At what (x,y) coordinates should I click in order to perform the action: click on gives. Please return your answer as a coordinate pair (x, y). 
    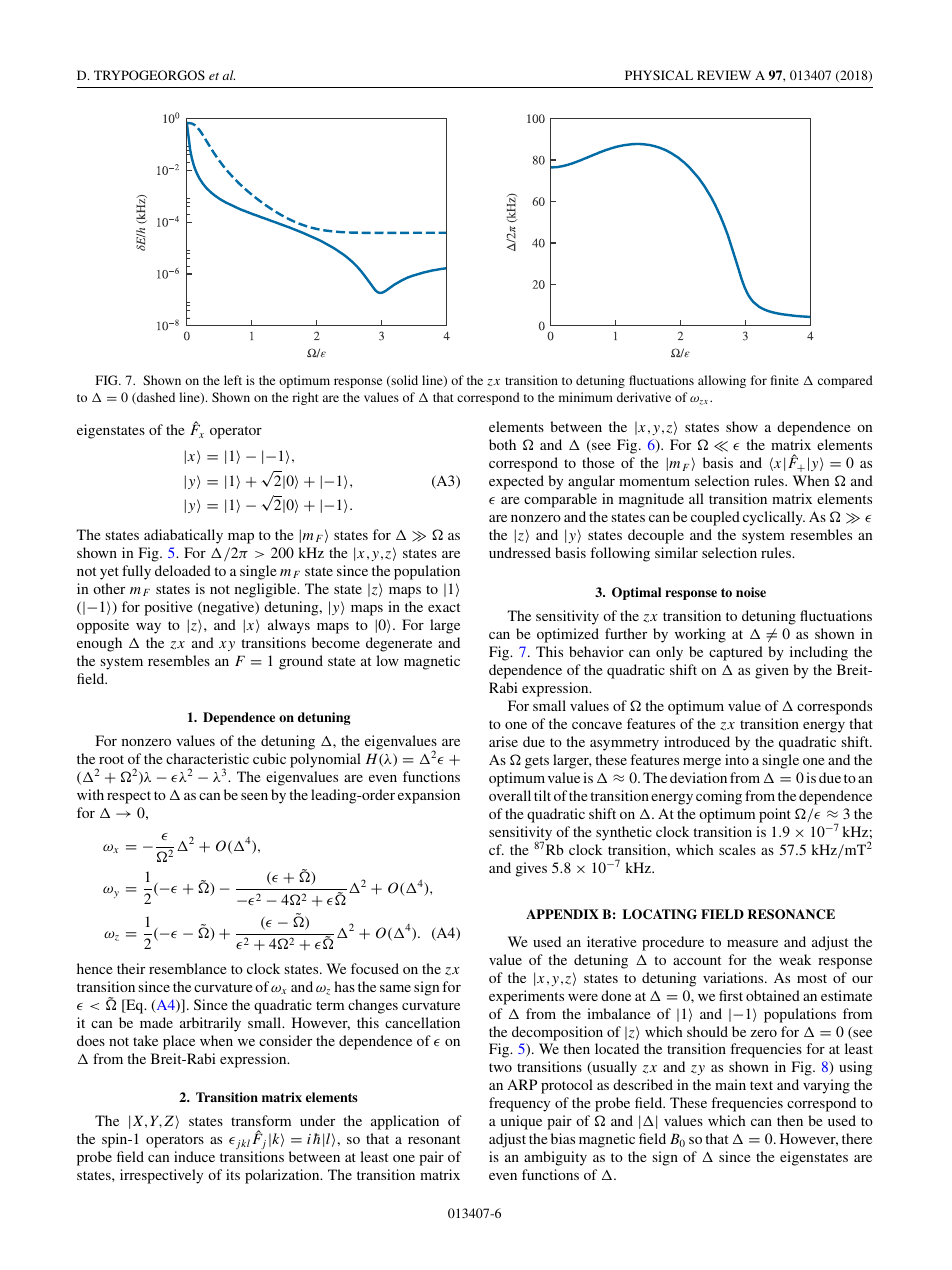
    Looking at the image, I should click on (531, 869).
